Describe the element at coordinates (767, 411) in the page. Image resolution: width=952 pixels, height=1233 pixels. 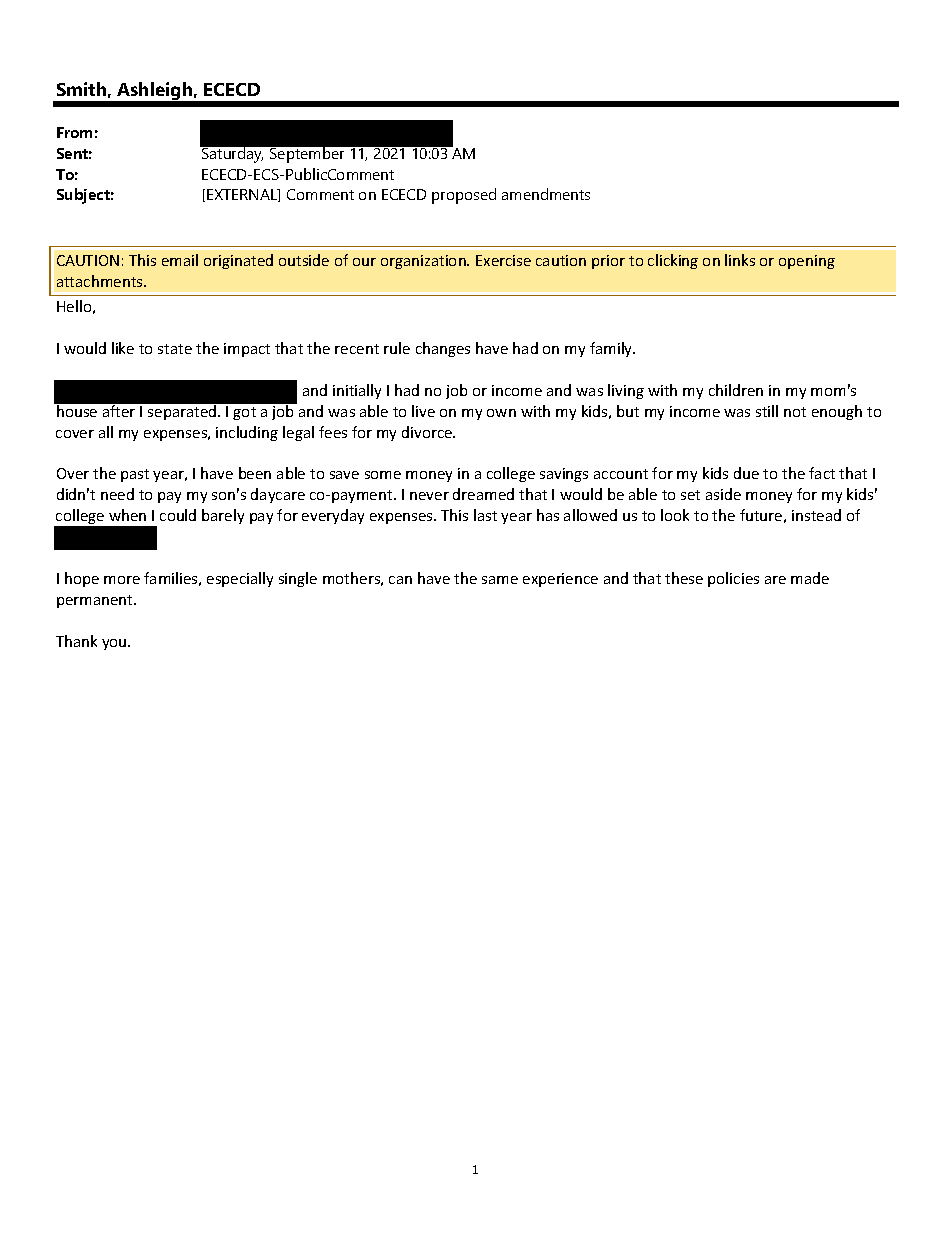
I see `still` at that location.
